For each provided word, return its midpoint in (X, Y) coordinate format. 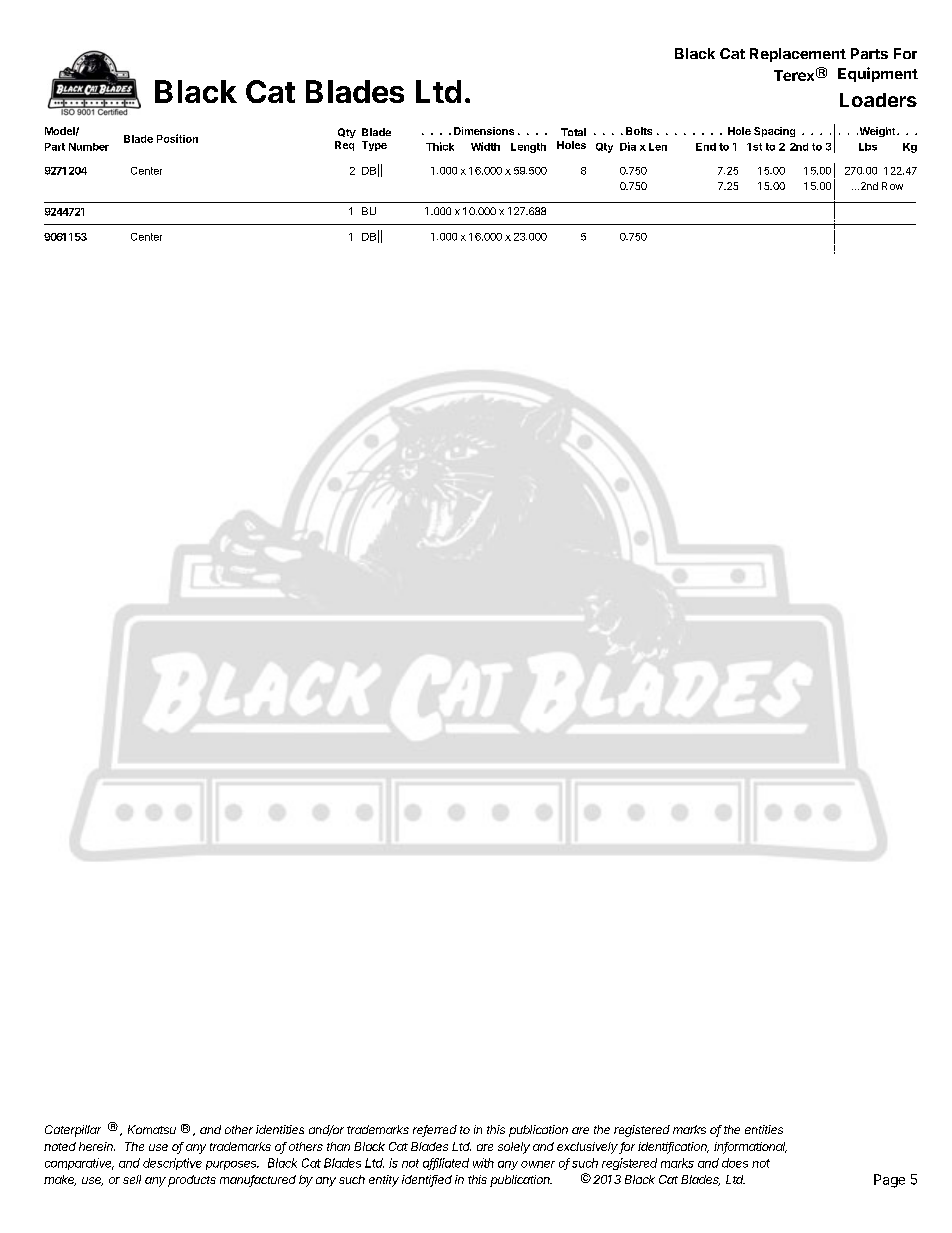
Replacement (798, 55)
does (735, 1163)
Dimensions (484, 131)
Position (177, 138)
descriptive (172, 1164)
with (483, 1163)
